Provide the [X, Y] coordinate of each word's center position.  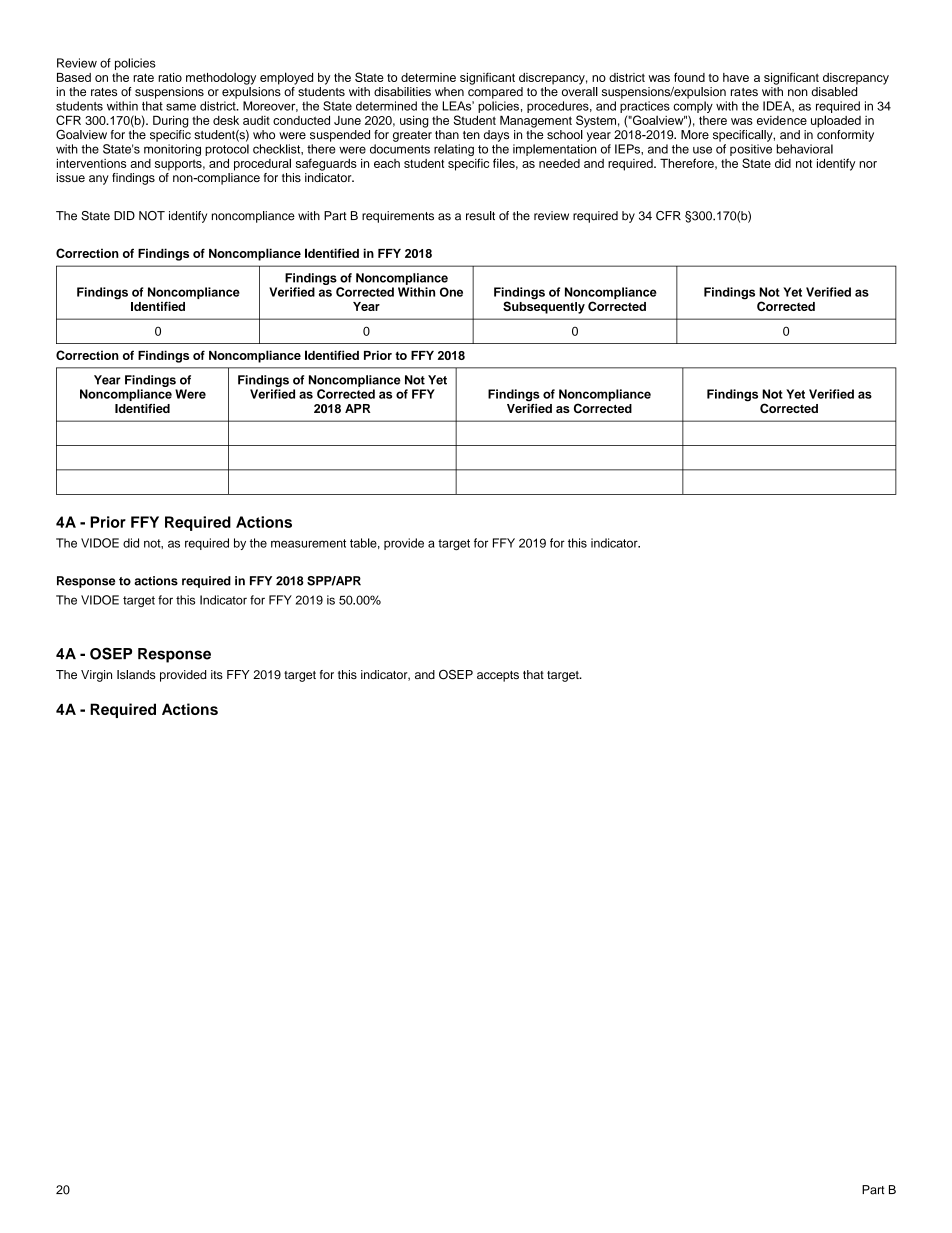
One [451, 292]
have [736, 77]
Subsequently [544, 306]
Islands [136, 674]
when [449, 91]
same [181, 107]
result [480, 216]
